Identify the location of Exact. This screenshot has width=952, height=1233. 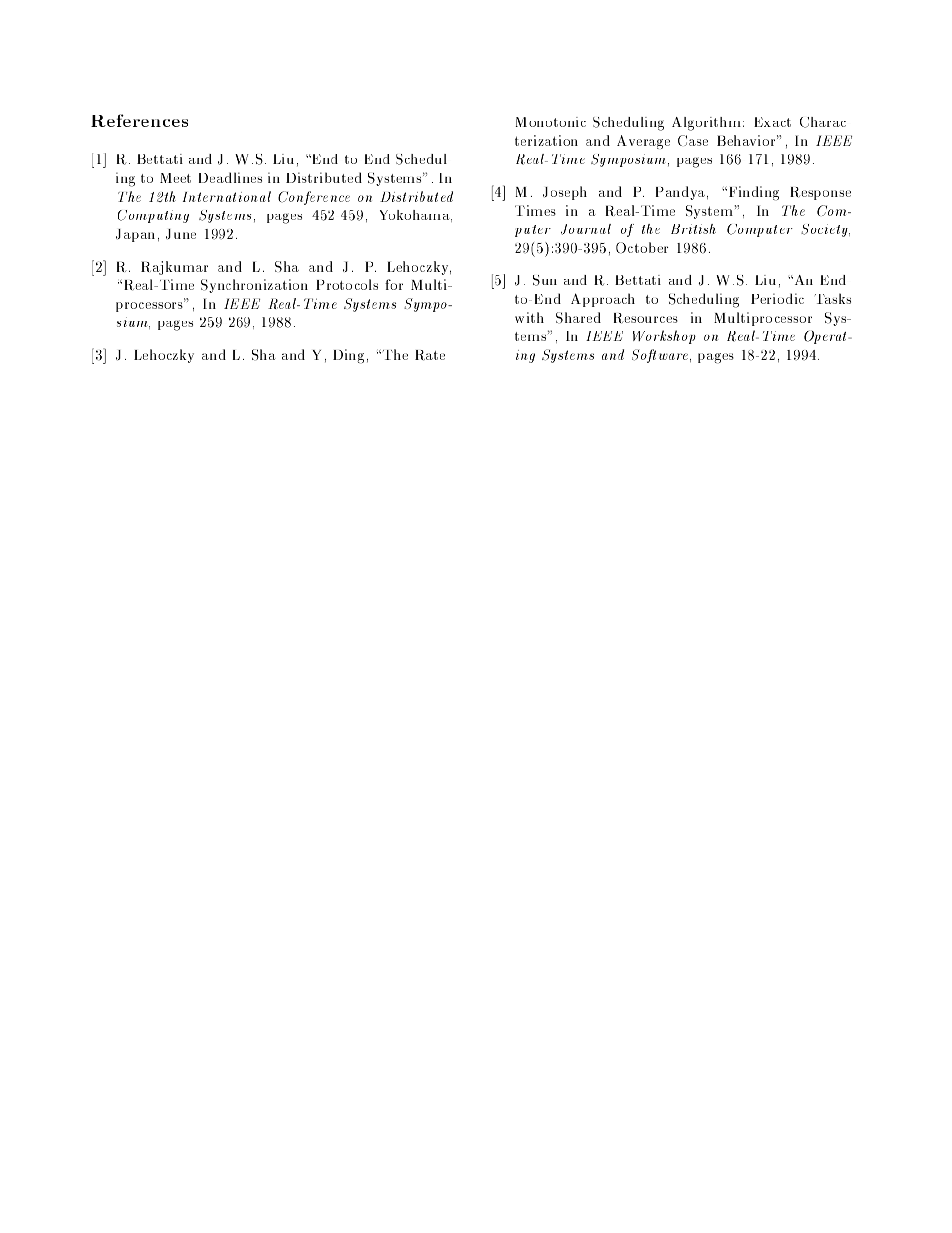
(772, 122).
